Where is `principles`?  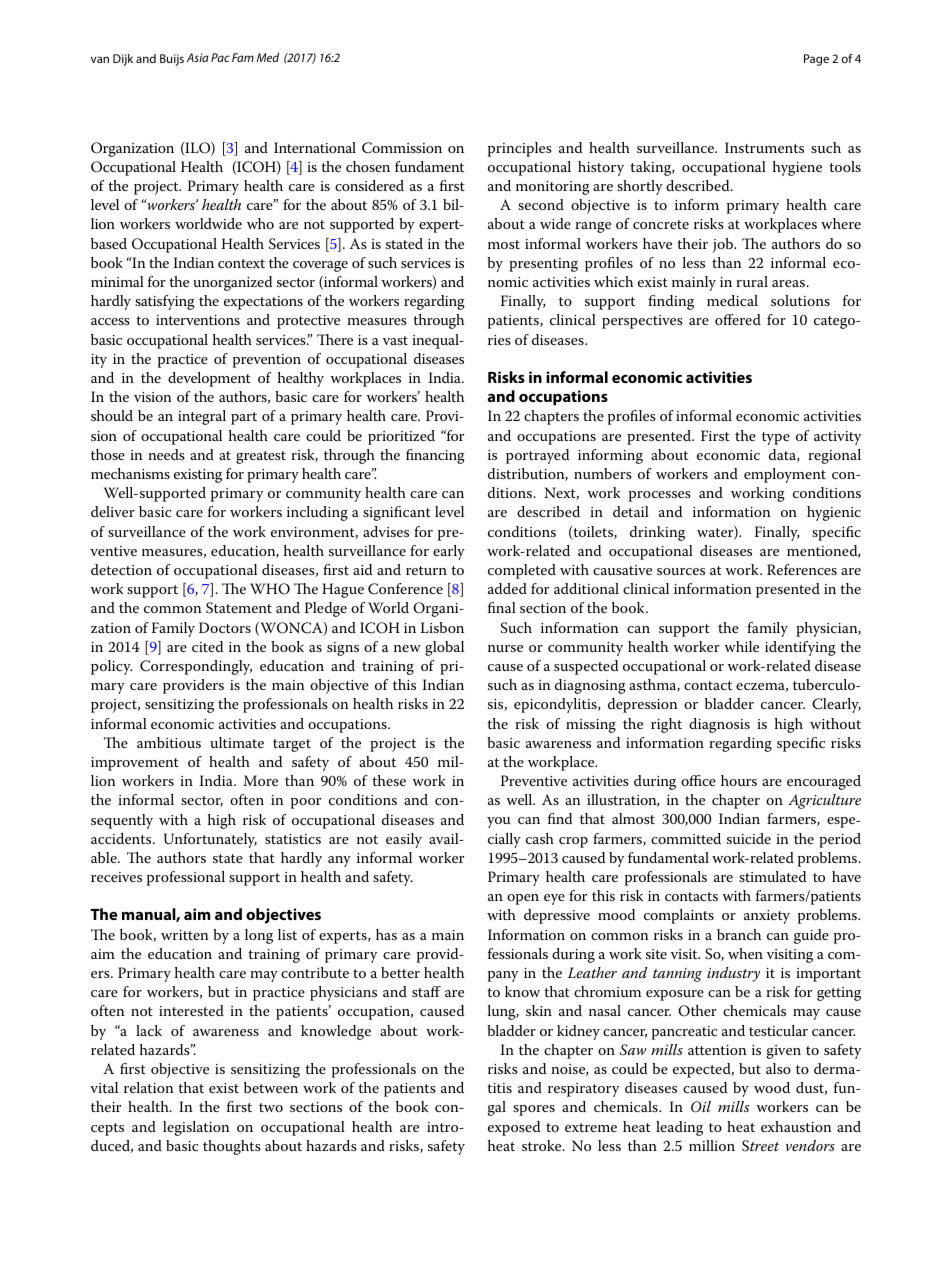 principles is located at coordinates (520, 149).
